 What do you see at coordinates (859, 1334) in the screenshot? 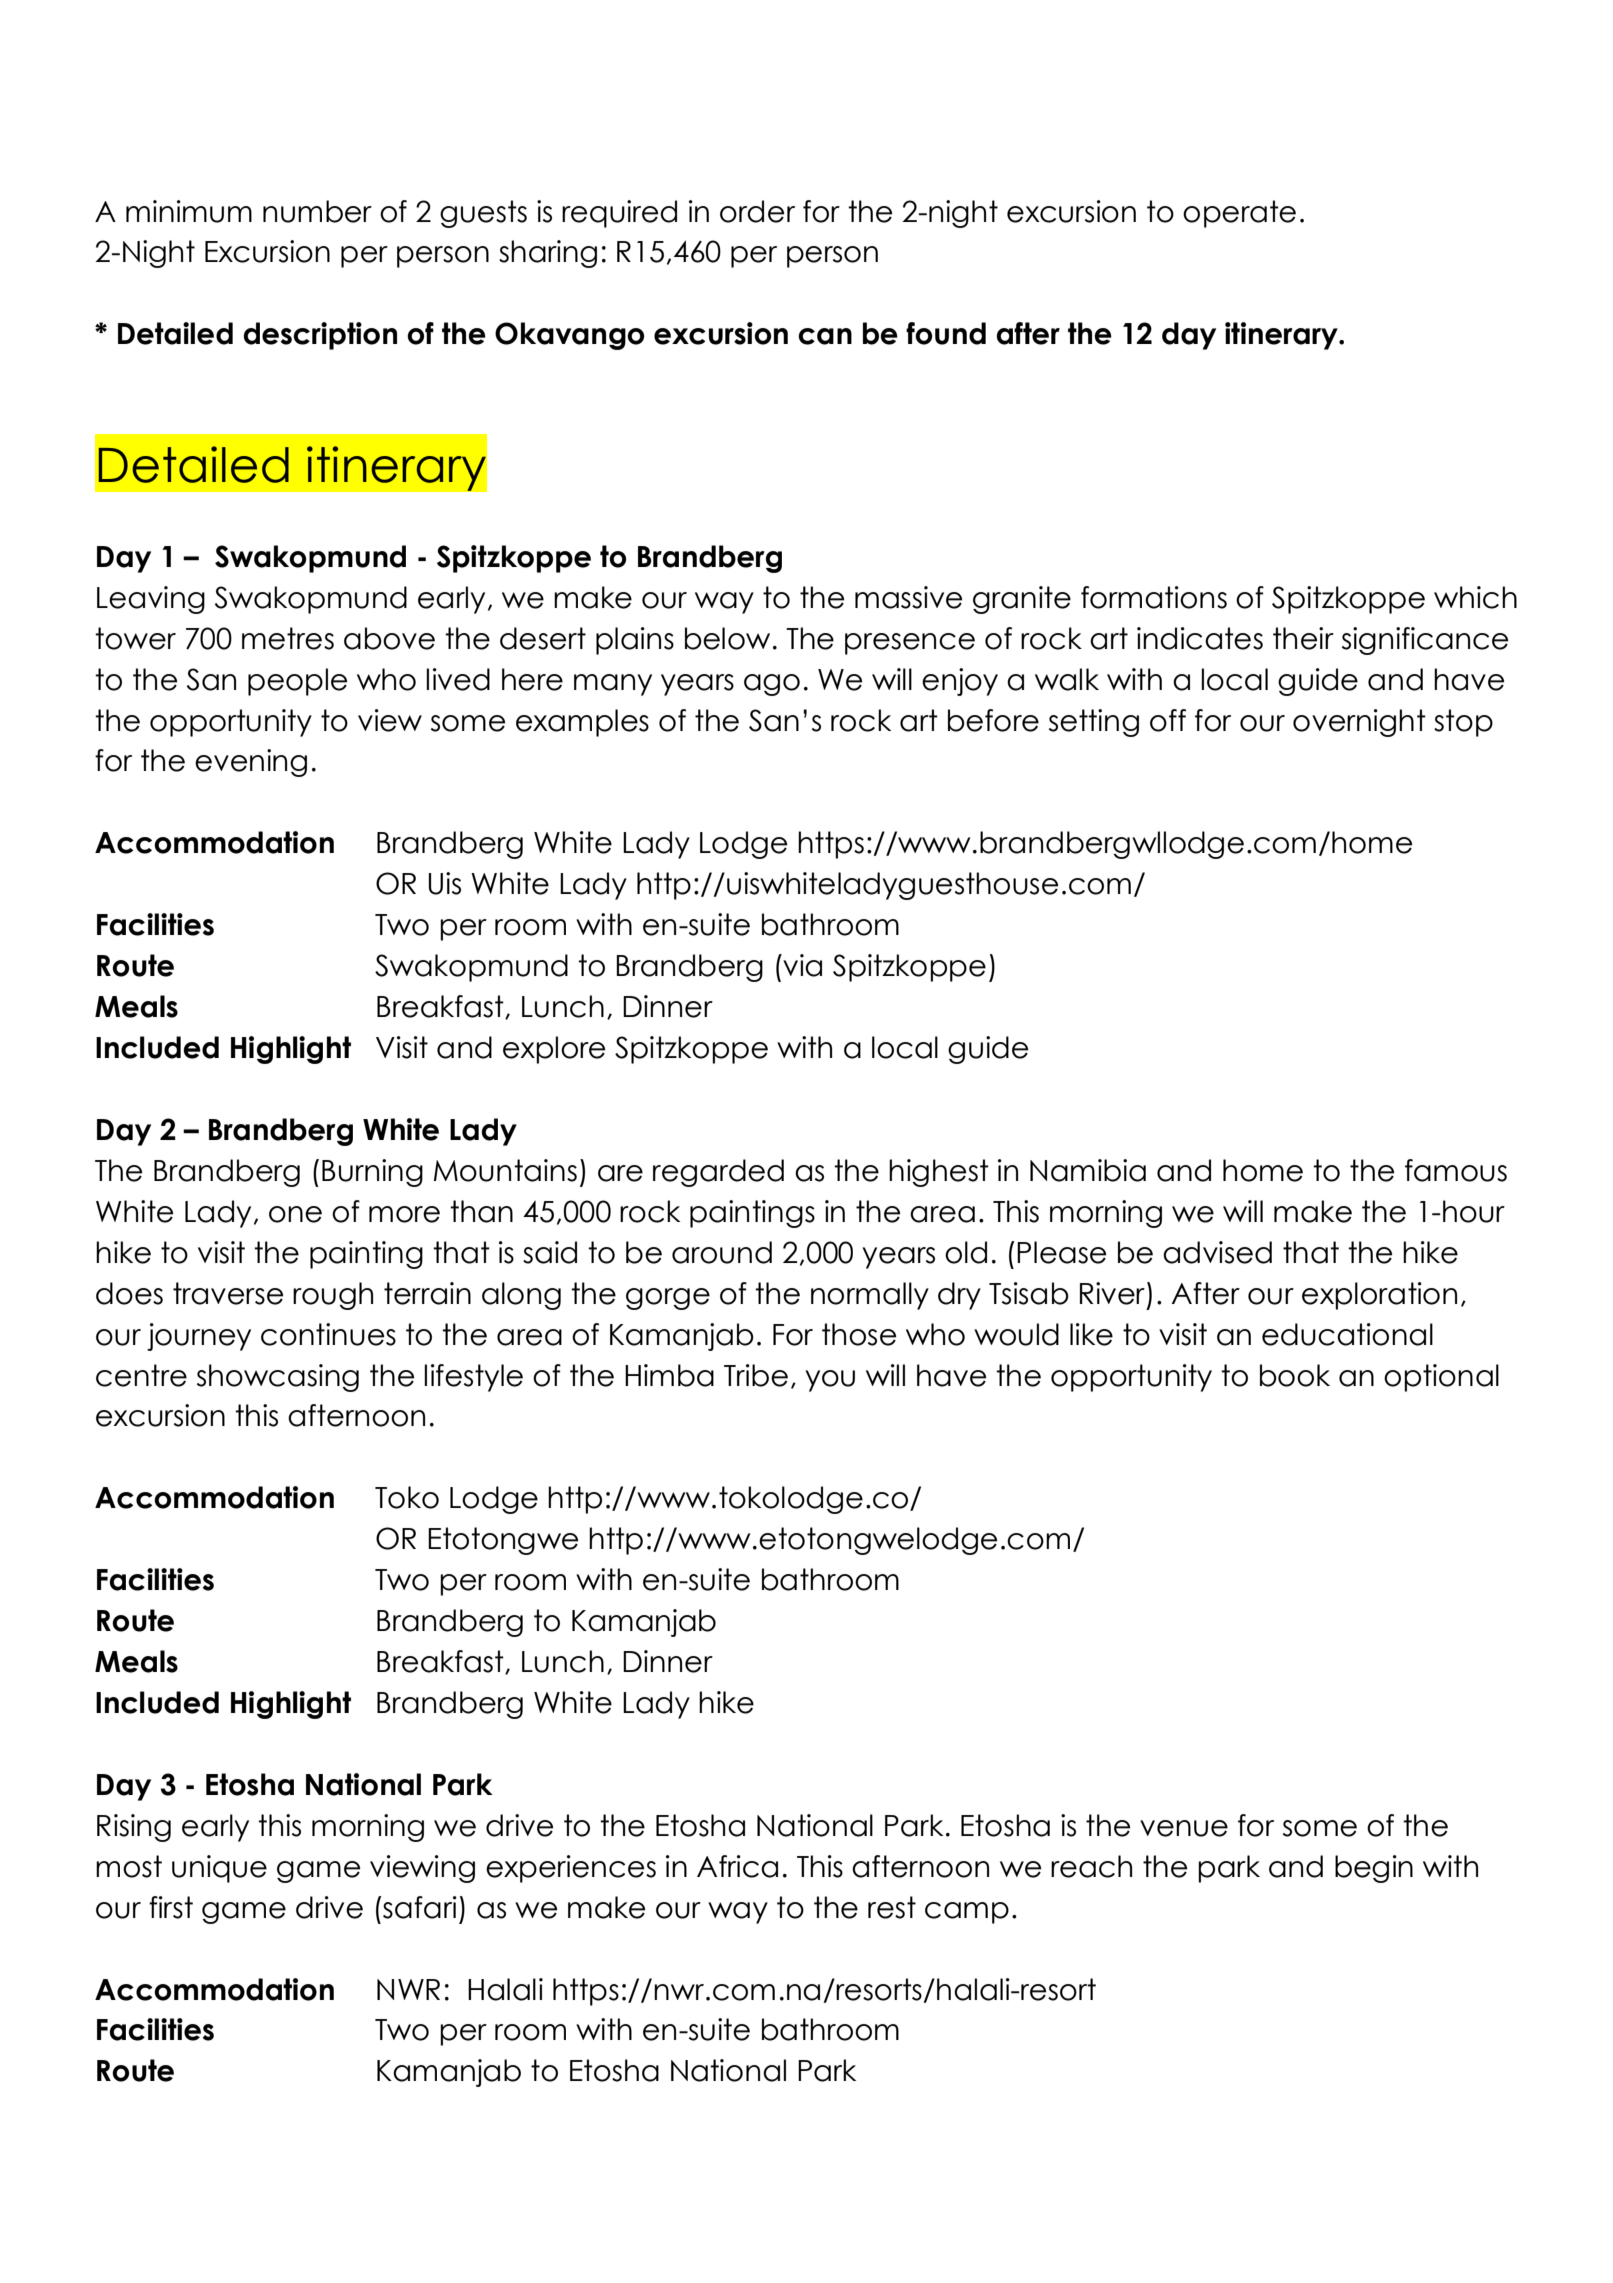
I see `those` at bounding box center [859, 1334].
